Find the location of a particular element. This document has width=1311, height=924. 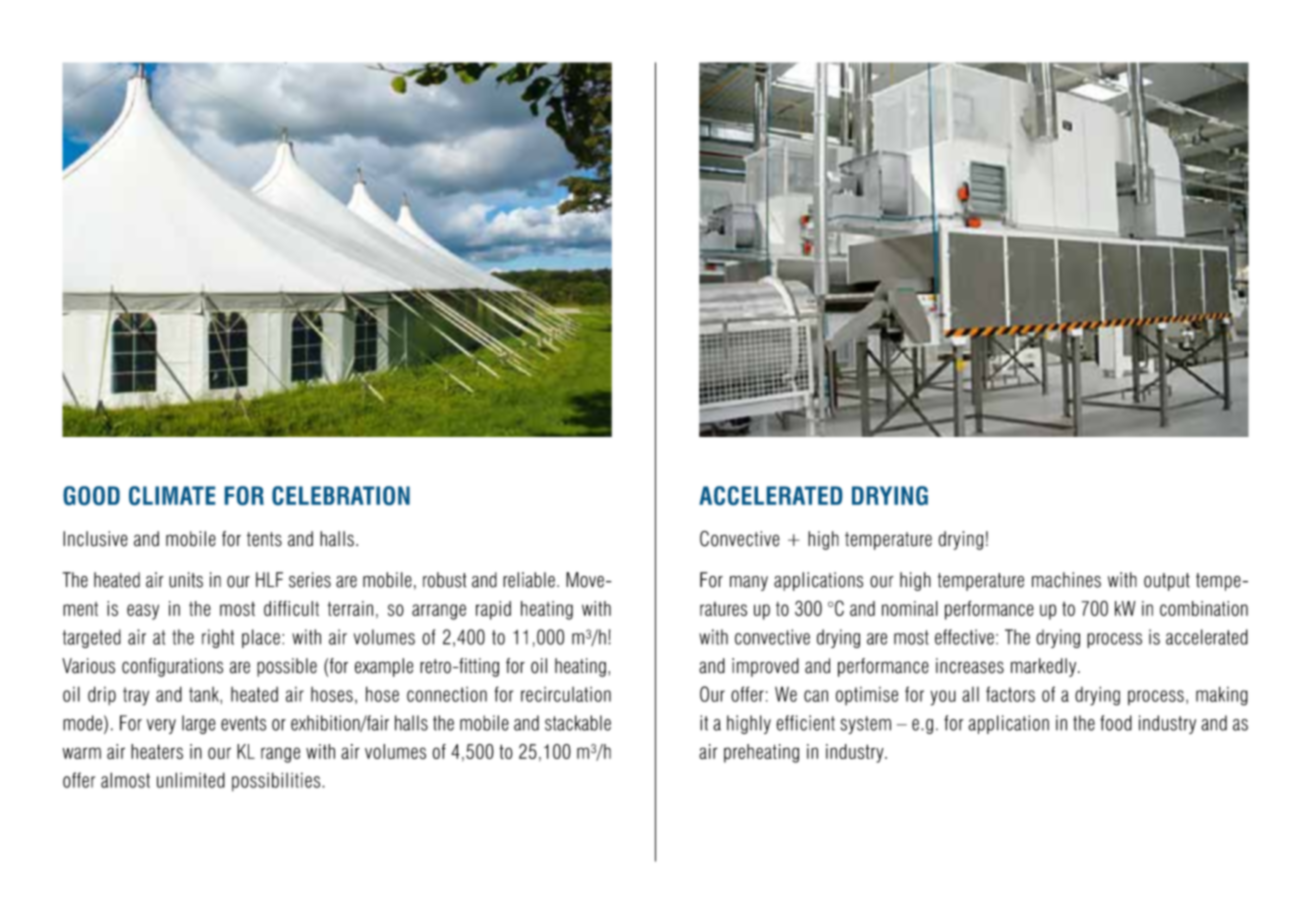

food is located at coordinates (1116, 723).
